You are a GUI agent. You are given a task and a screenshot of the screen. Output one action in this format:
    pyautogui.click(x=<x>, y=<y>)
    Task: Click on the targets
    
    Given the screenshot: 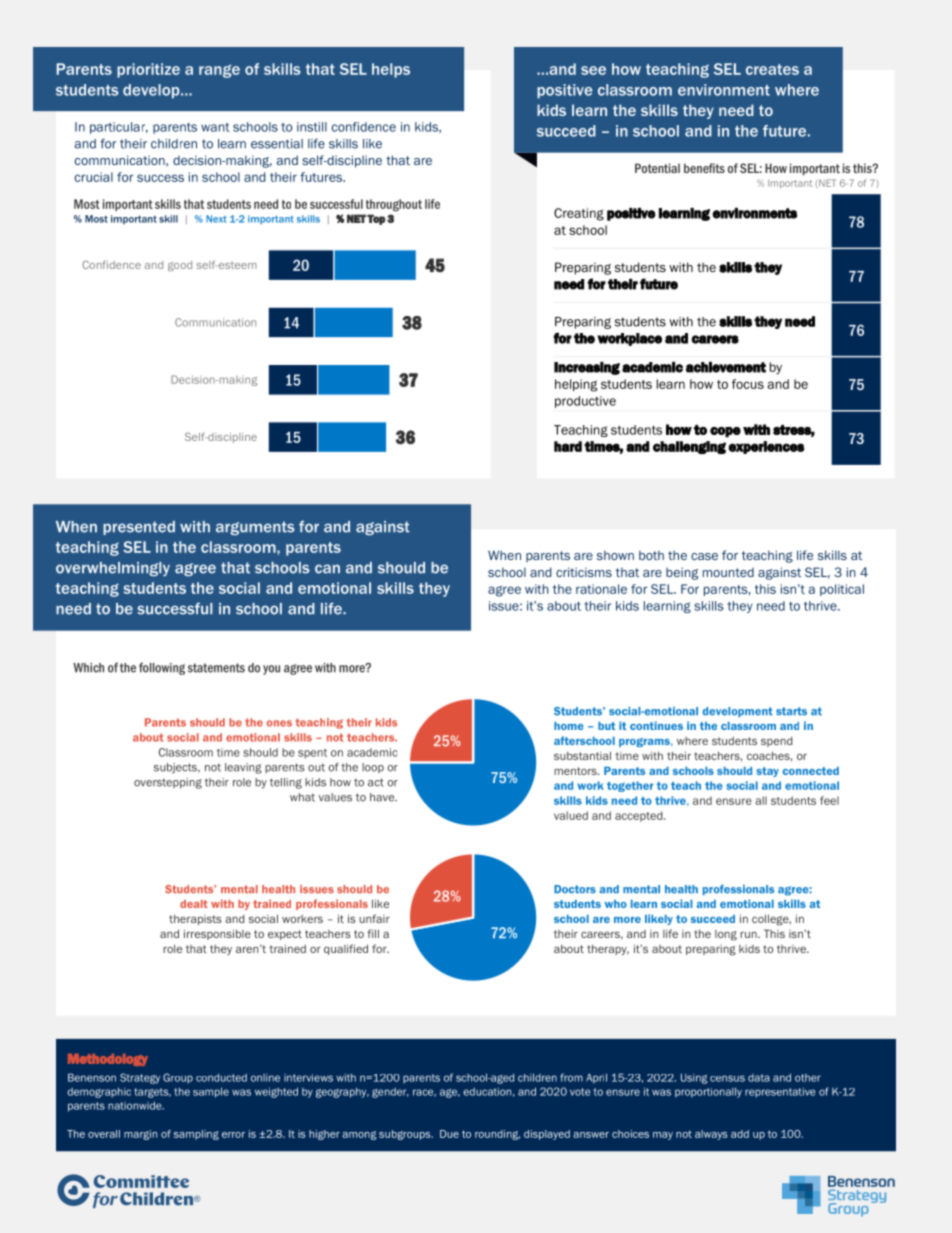 What is the action you would take?
    pyautogui.click(x=152, y=1093)
